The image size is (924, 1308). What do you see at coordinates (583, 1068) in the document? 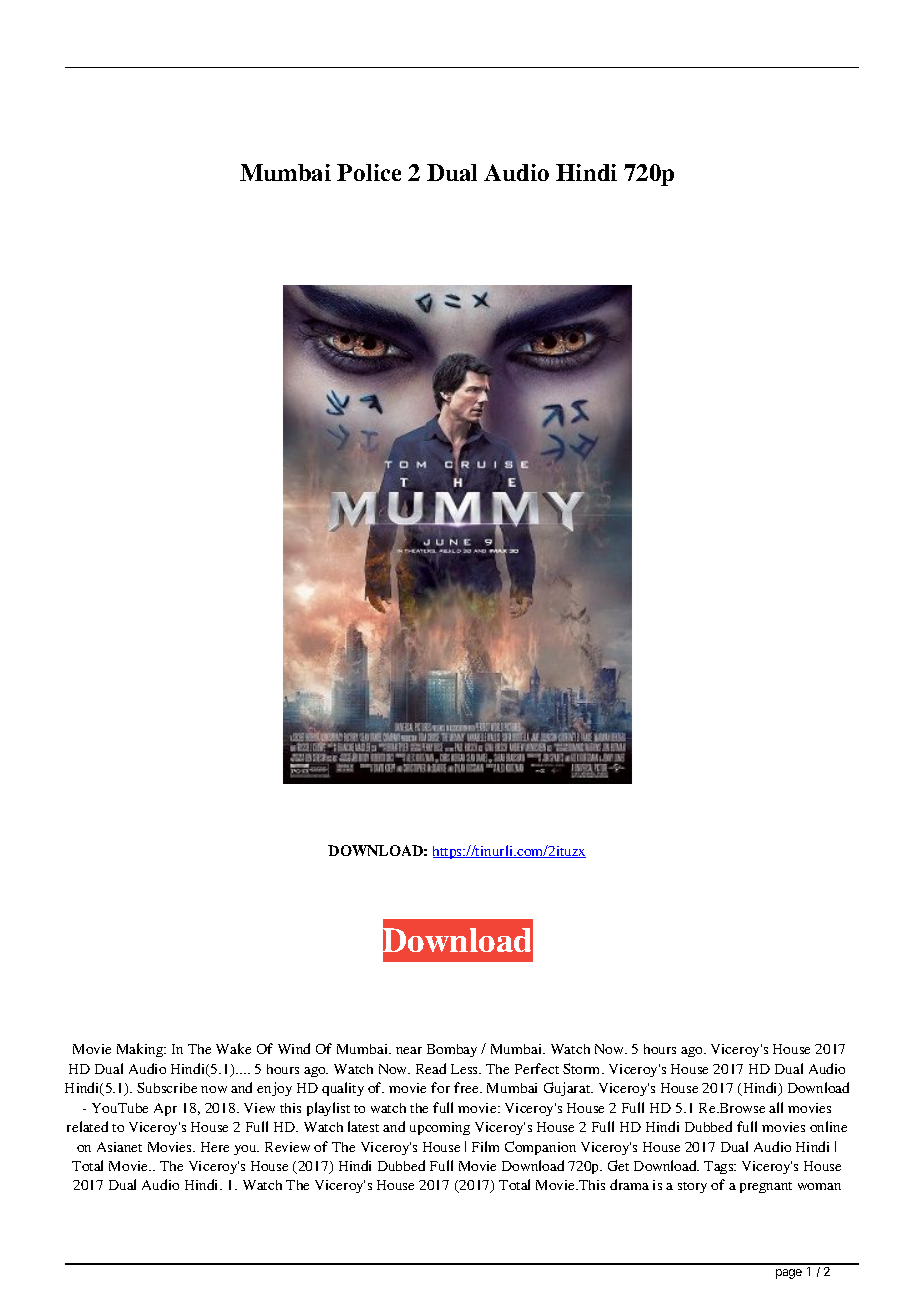
I see `Storm` at bounding box center [583, 1068].
